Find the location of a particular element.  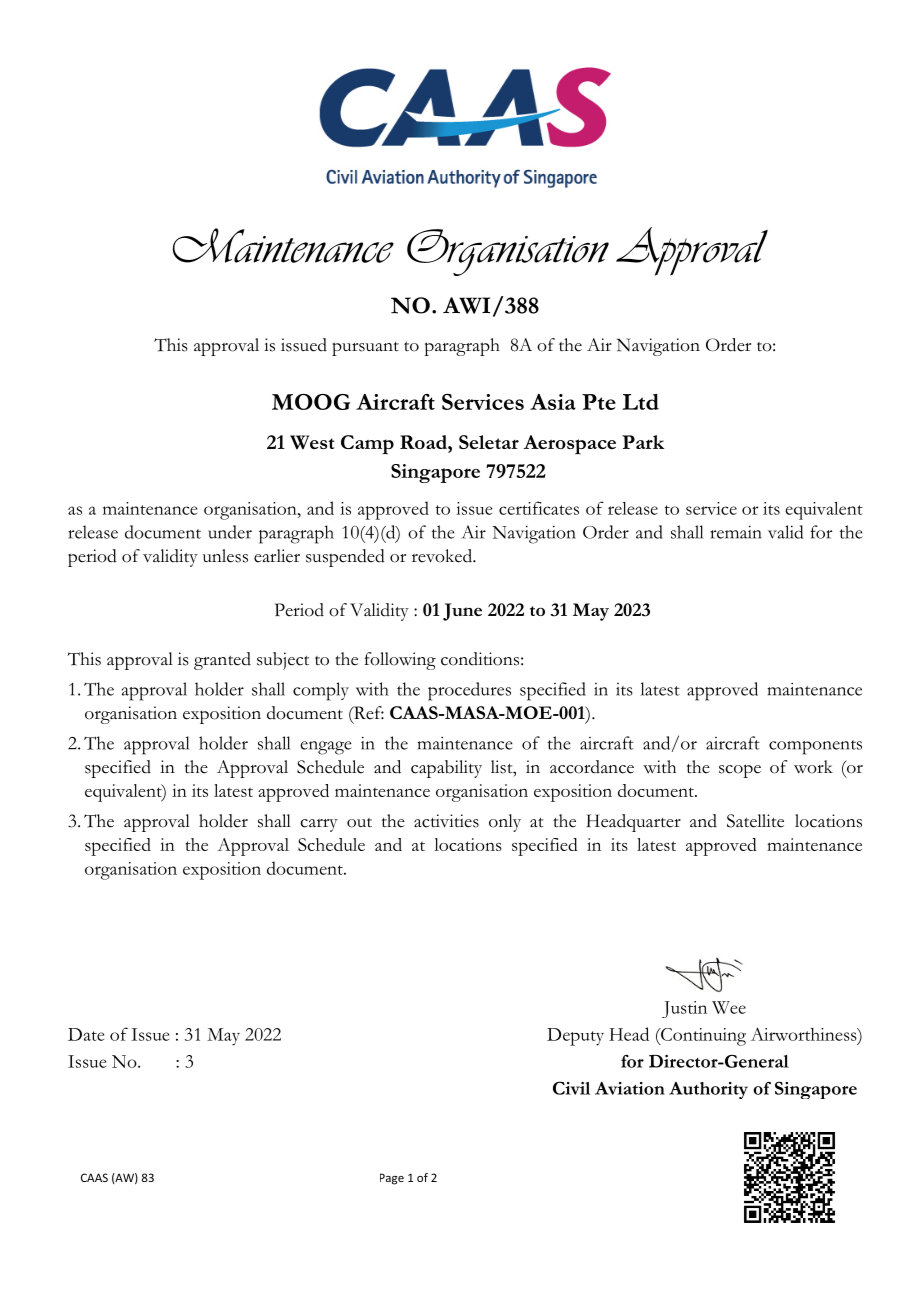

Page is located at coordinates (392, 1179).
